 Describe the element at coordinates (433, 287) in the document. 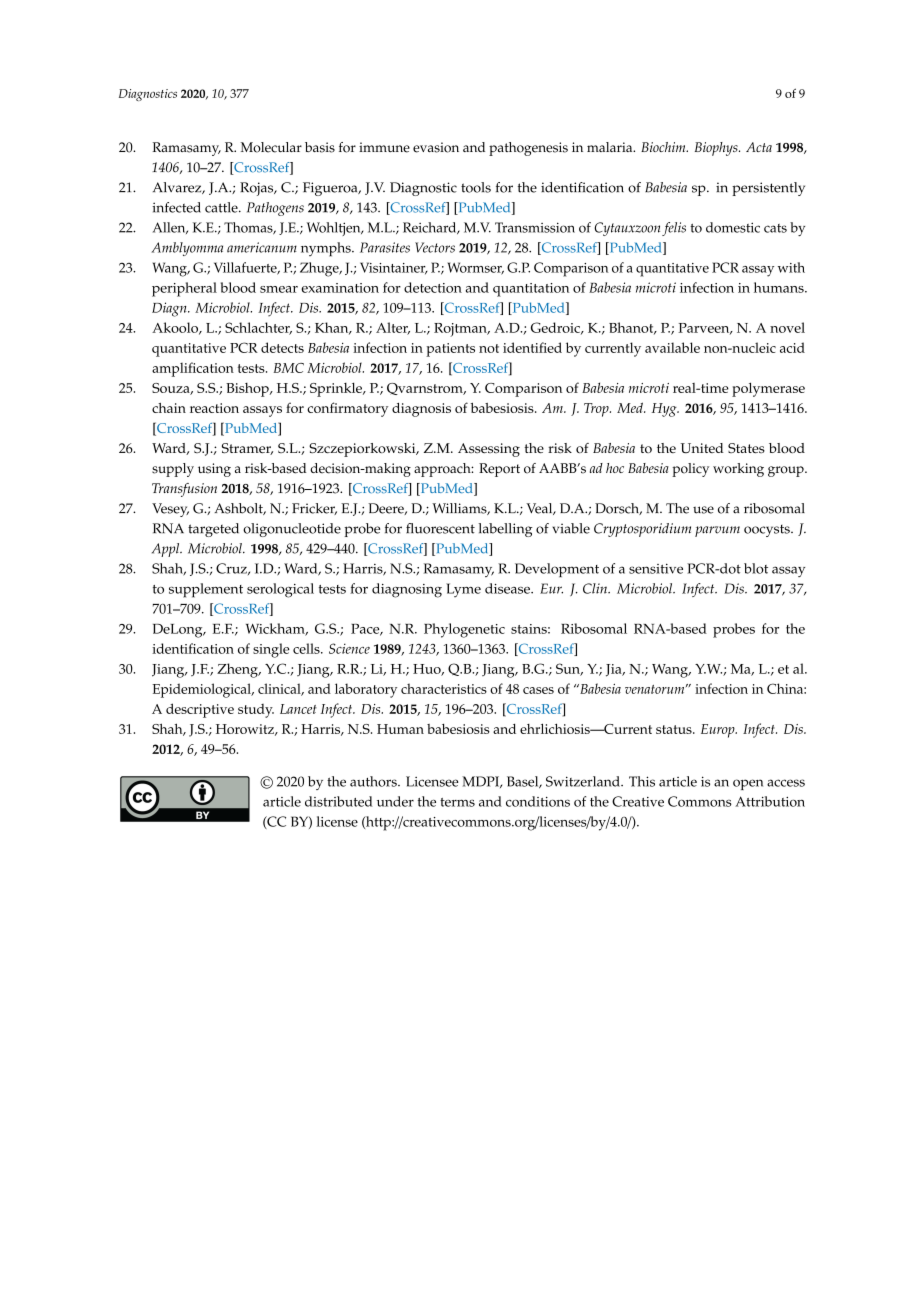

I see `detection` at that location.
